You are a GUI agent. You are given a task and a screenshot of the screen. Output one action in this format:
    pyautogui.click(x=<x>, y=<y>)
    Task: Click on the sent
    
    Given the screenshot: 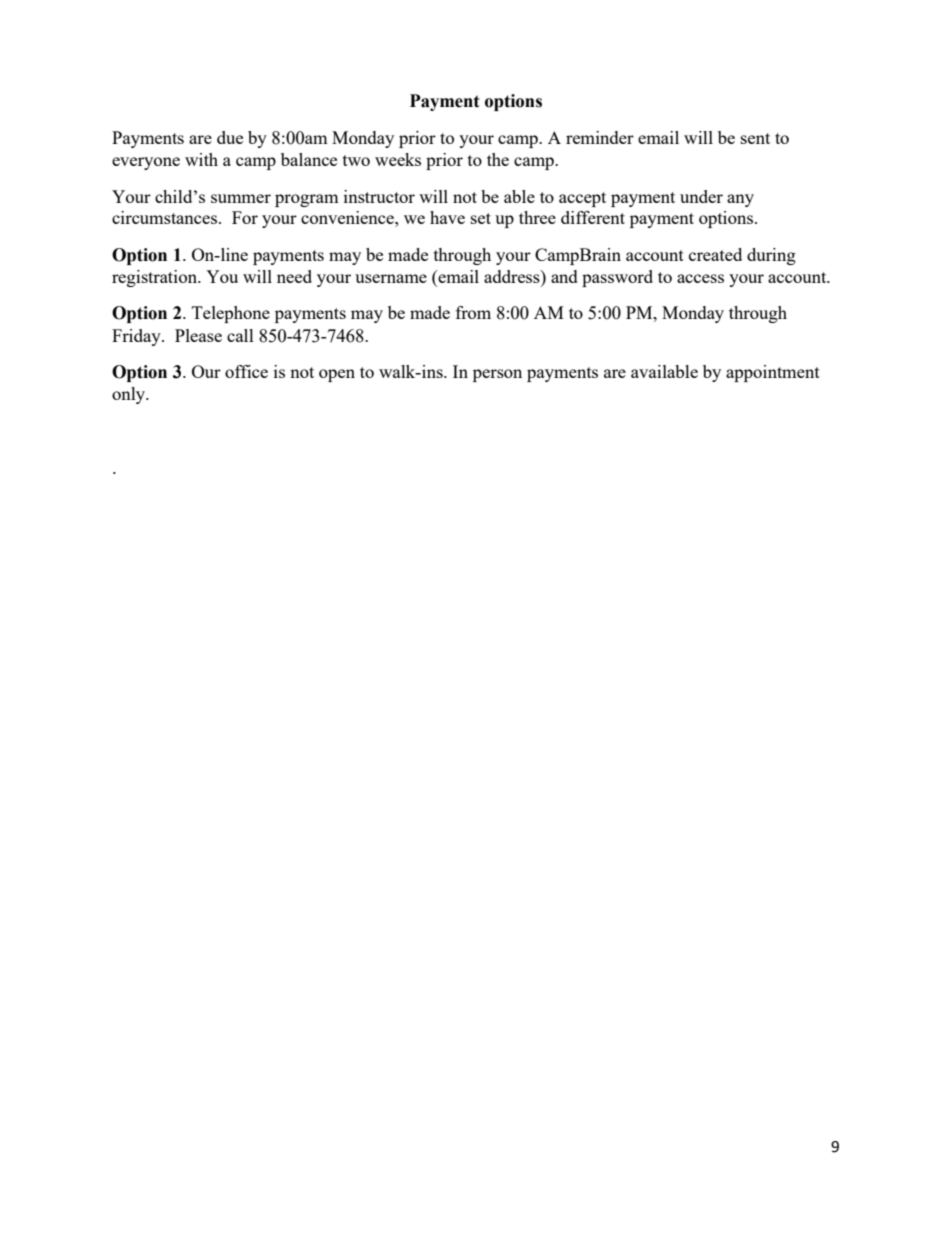 What is the action you would take?
    pyautogui.click(x=755, y=138)
